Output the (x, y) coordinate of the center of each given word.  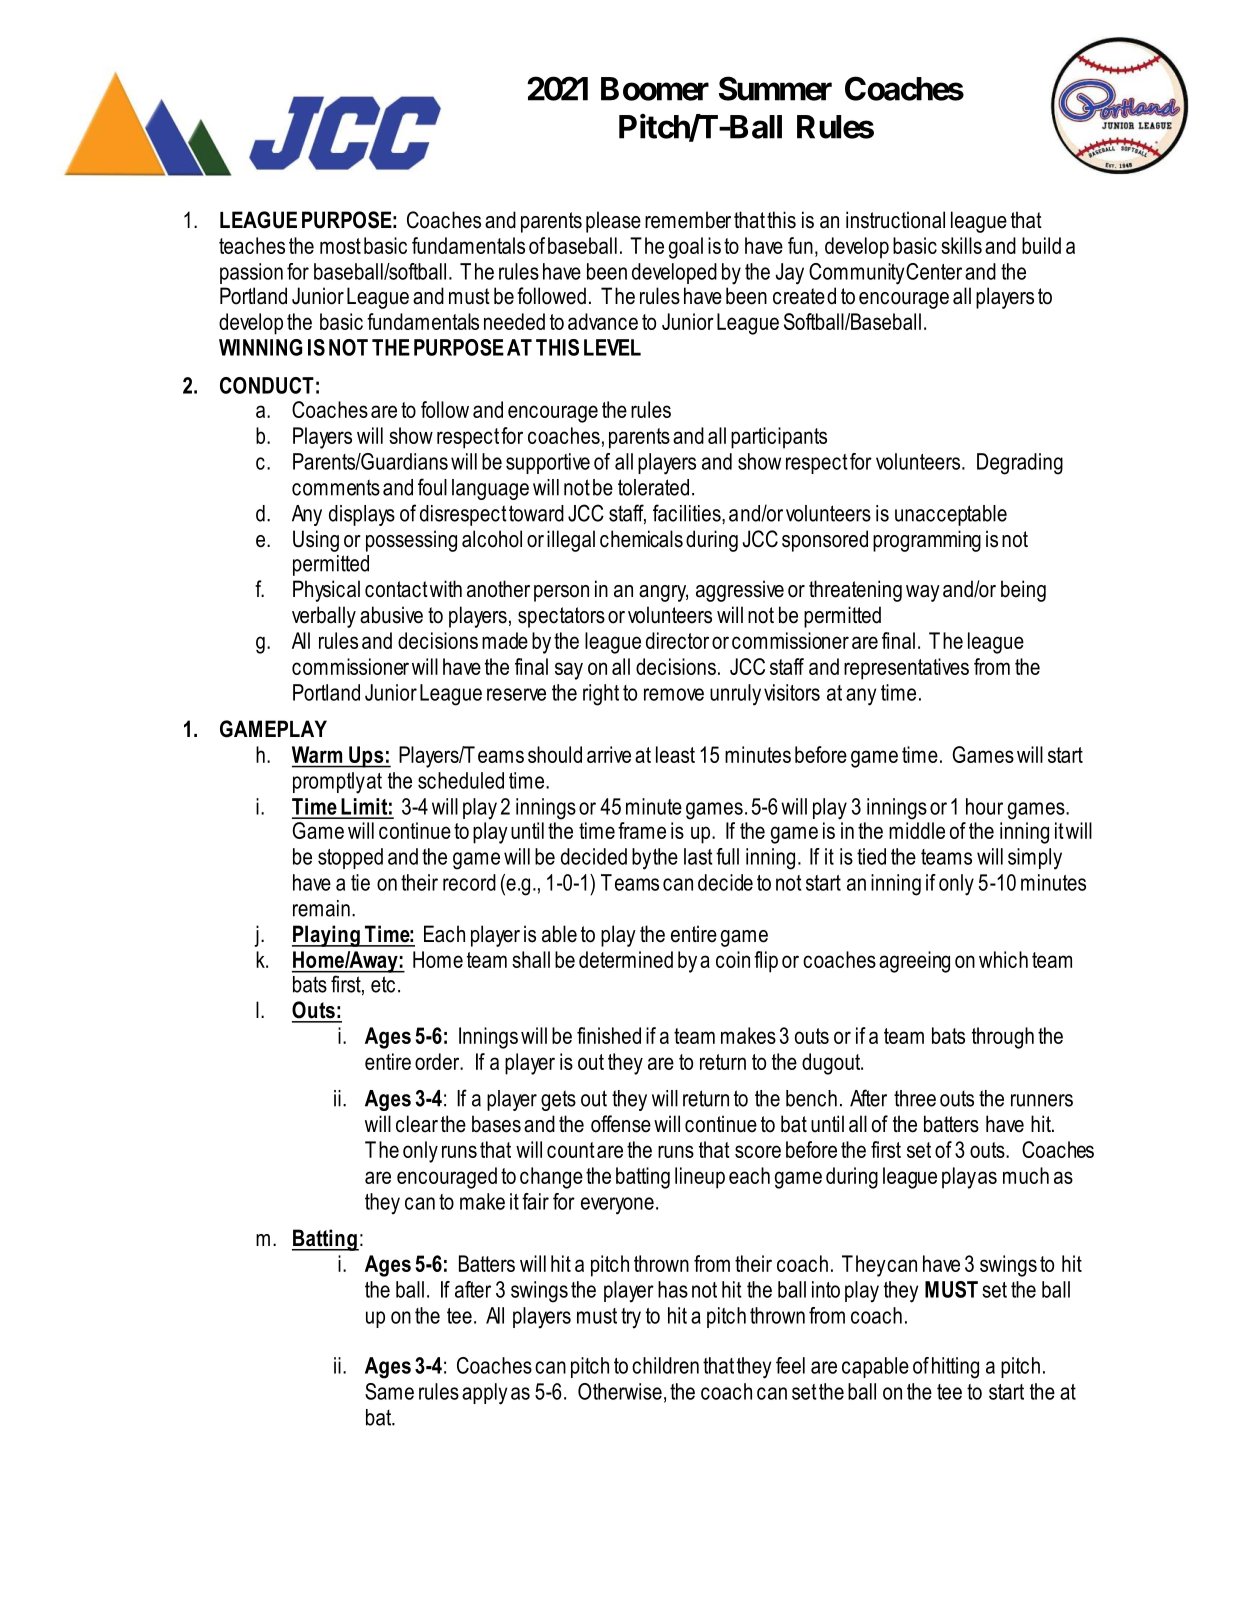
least (675, 754)
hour (984, 806)
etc (383, 984)
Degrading (1020, 464)
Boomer (655, 89)
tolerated (653, 487)
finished (609, 1035)
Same (389, 1391)
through (1003, 1038)
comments (336, 487)
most (340, 246)
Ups (366, 757)
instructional (895, 220)
